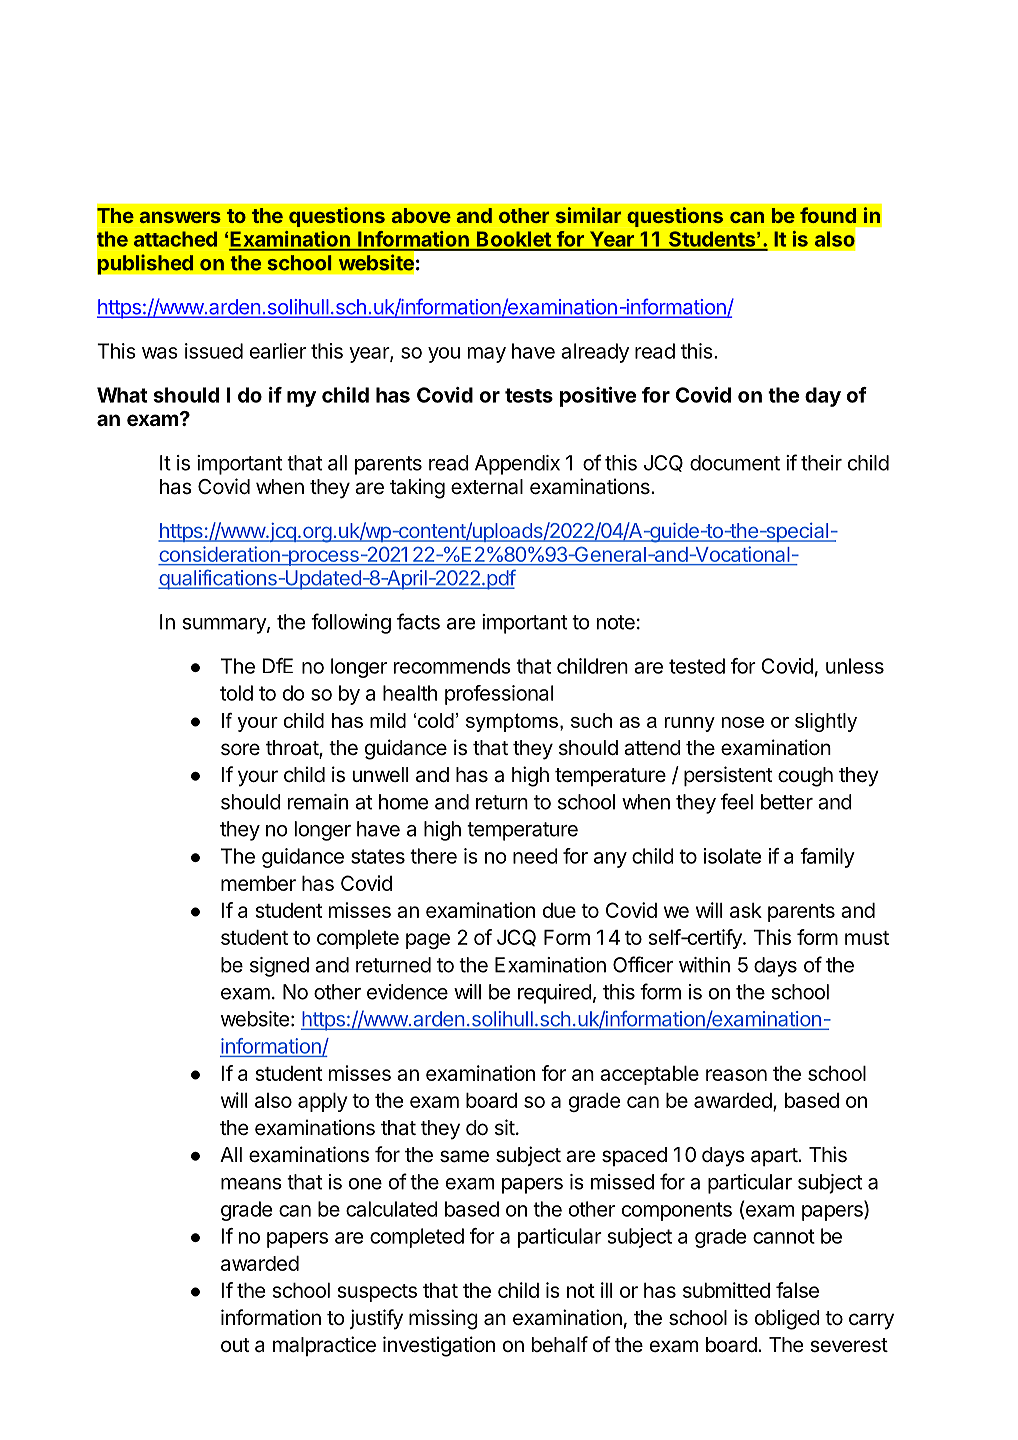 The width and height of the screenshot is (1018, 1440). I want to click on sore, so click(240, 749).
